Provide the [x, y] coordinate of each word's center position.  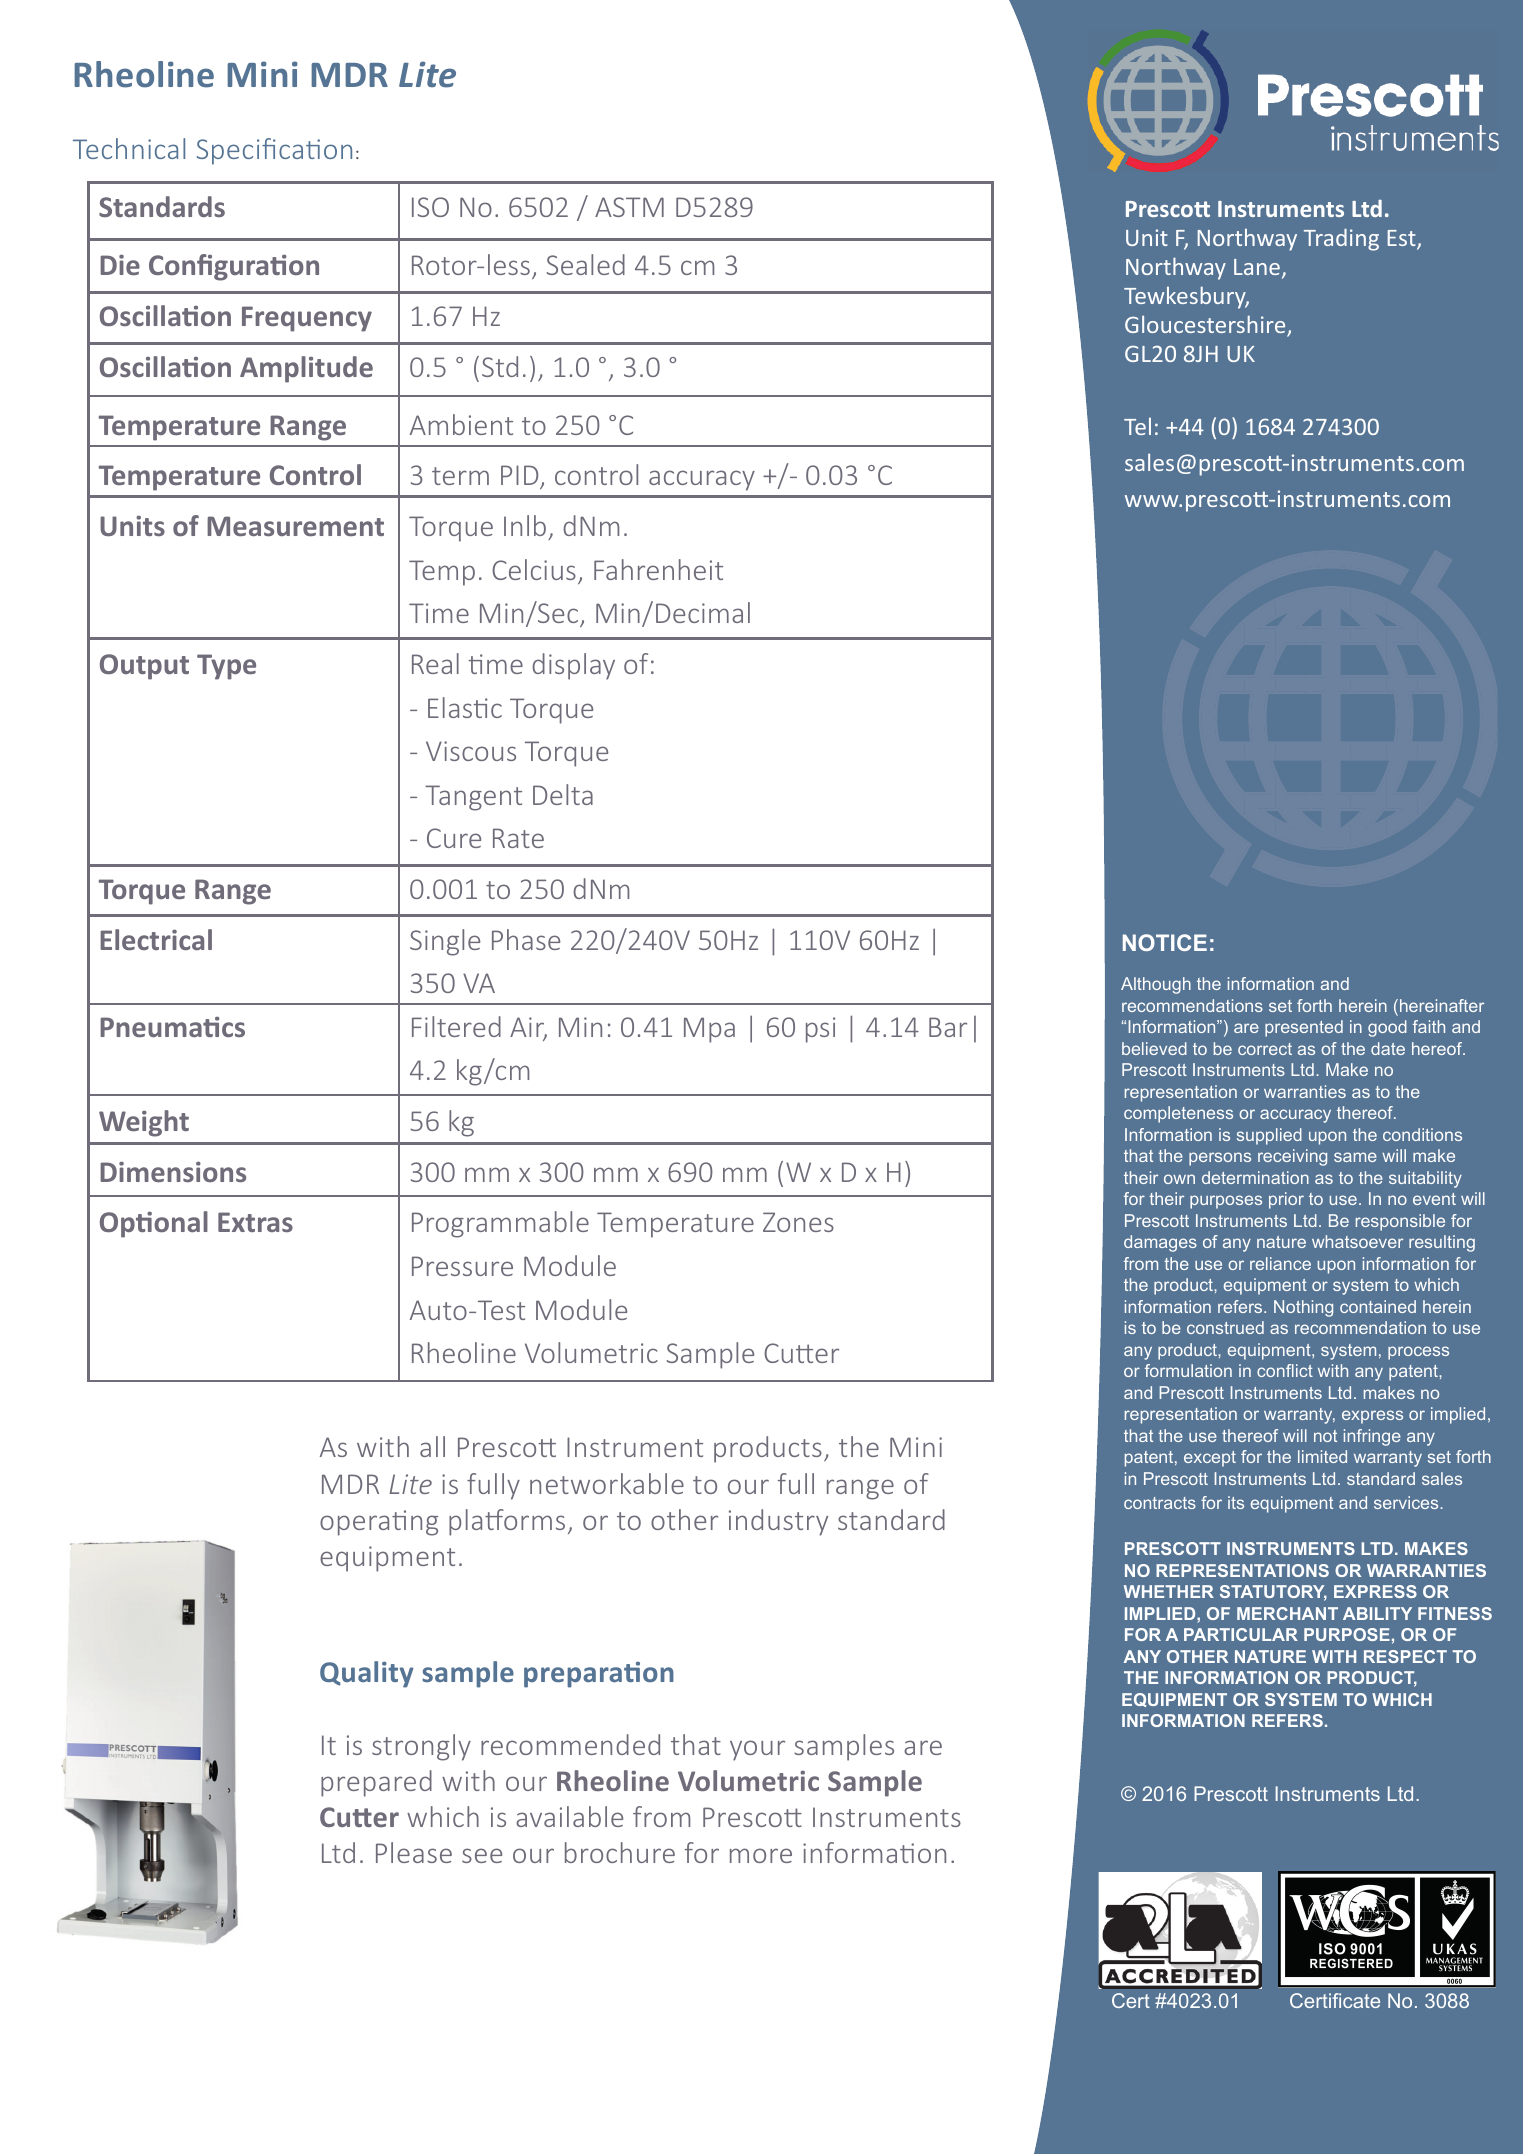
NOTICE [1165, 942]
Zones [798, 1222]
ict [1304, 1370]
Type [226, 667]
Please [414, 1852]
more [761, 1855]
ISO [430, 207]
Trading [1341, 240]
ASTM [629, 207]
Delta [563, 794]
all [432, 1446]
